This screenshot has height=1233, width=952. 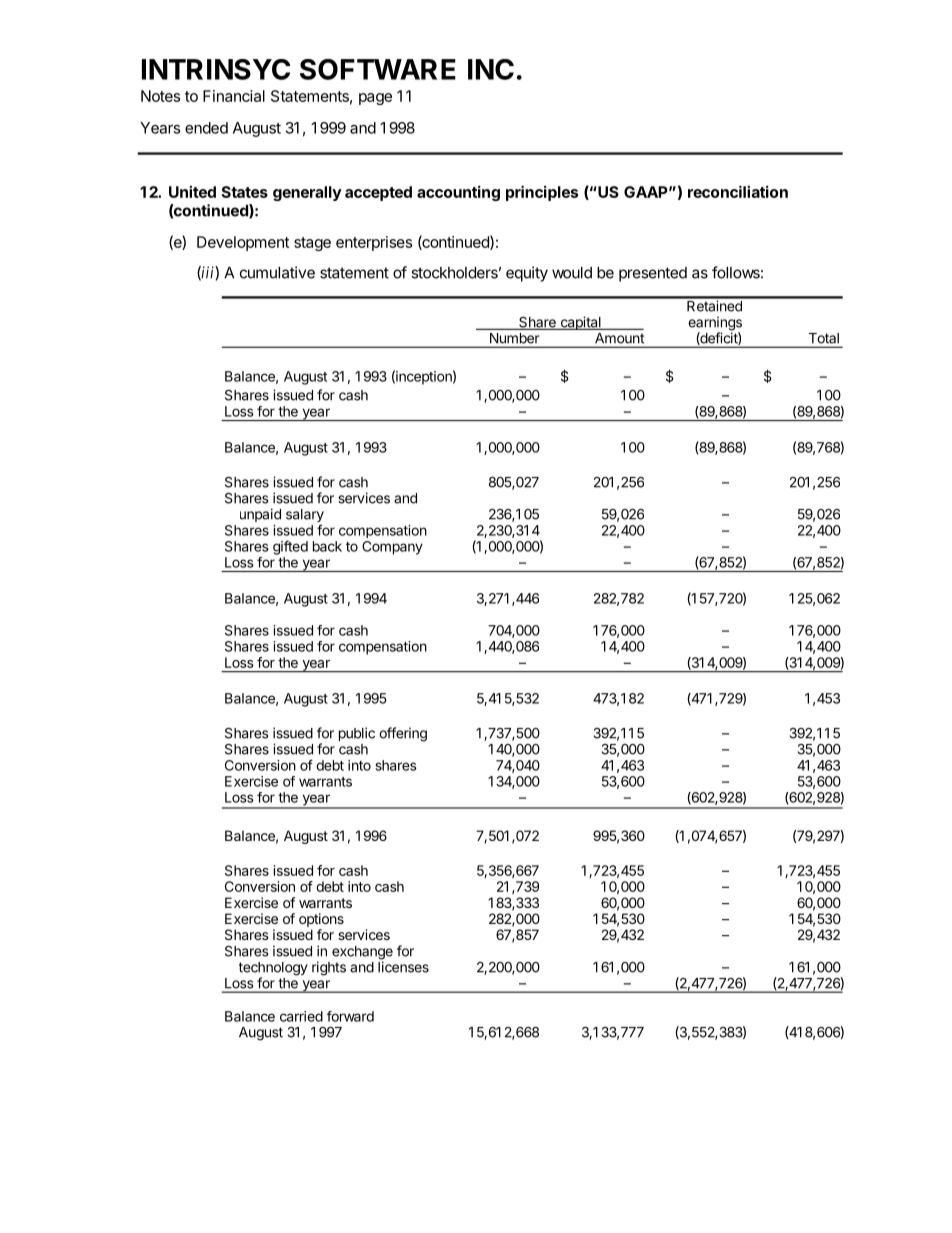 What do you see at coordinates (375, 99) in the screenshot?
I see `page` at bounding box center [375, 99].
